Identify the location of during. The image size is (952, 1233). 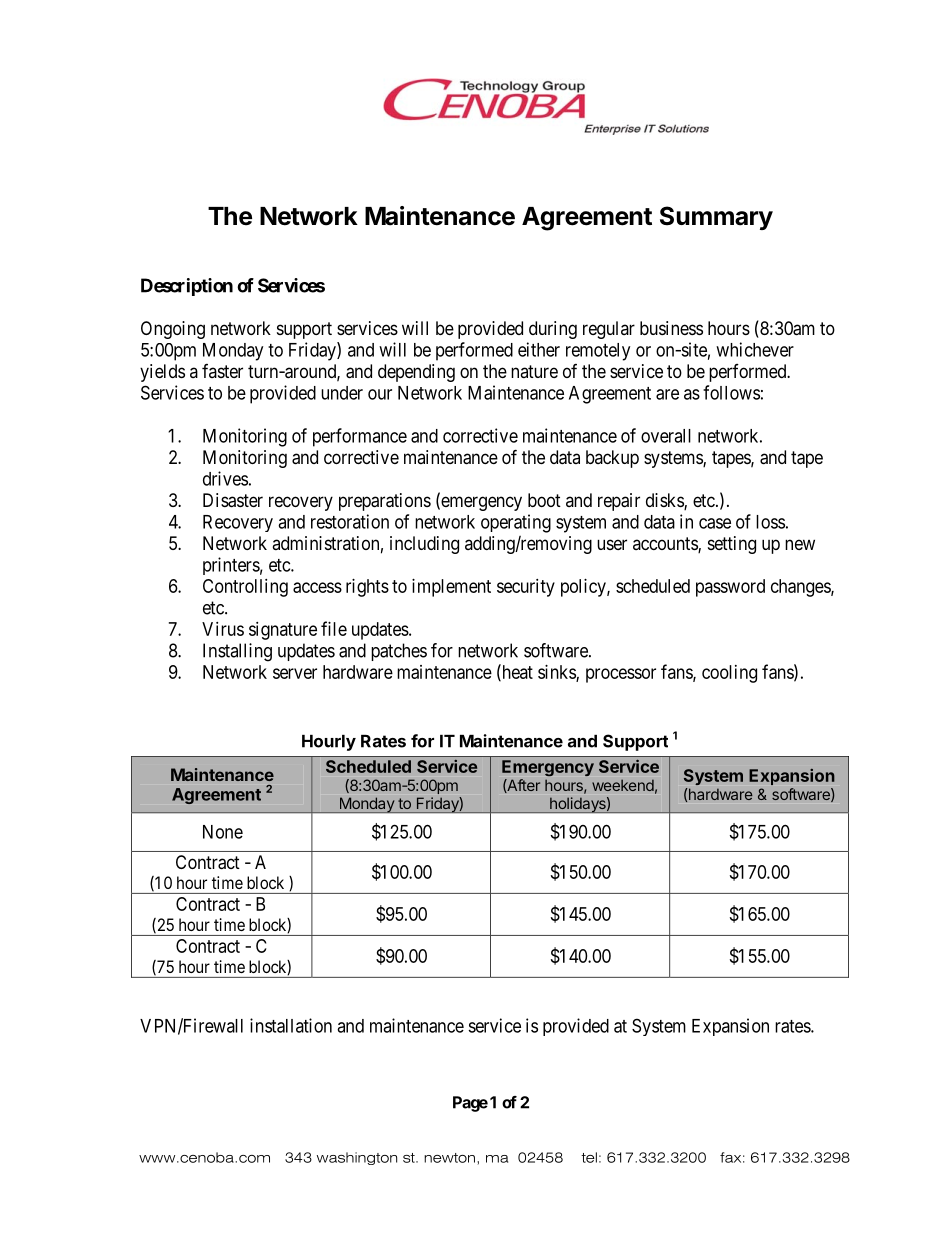
(553, 330).
